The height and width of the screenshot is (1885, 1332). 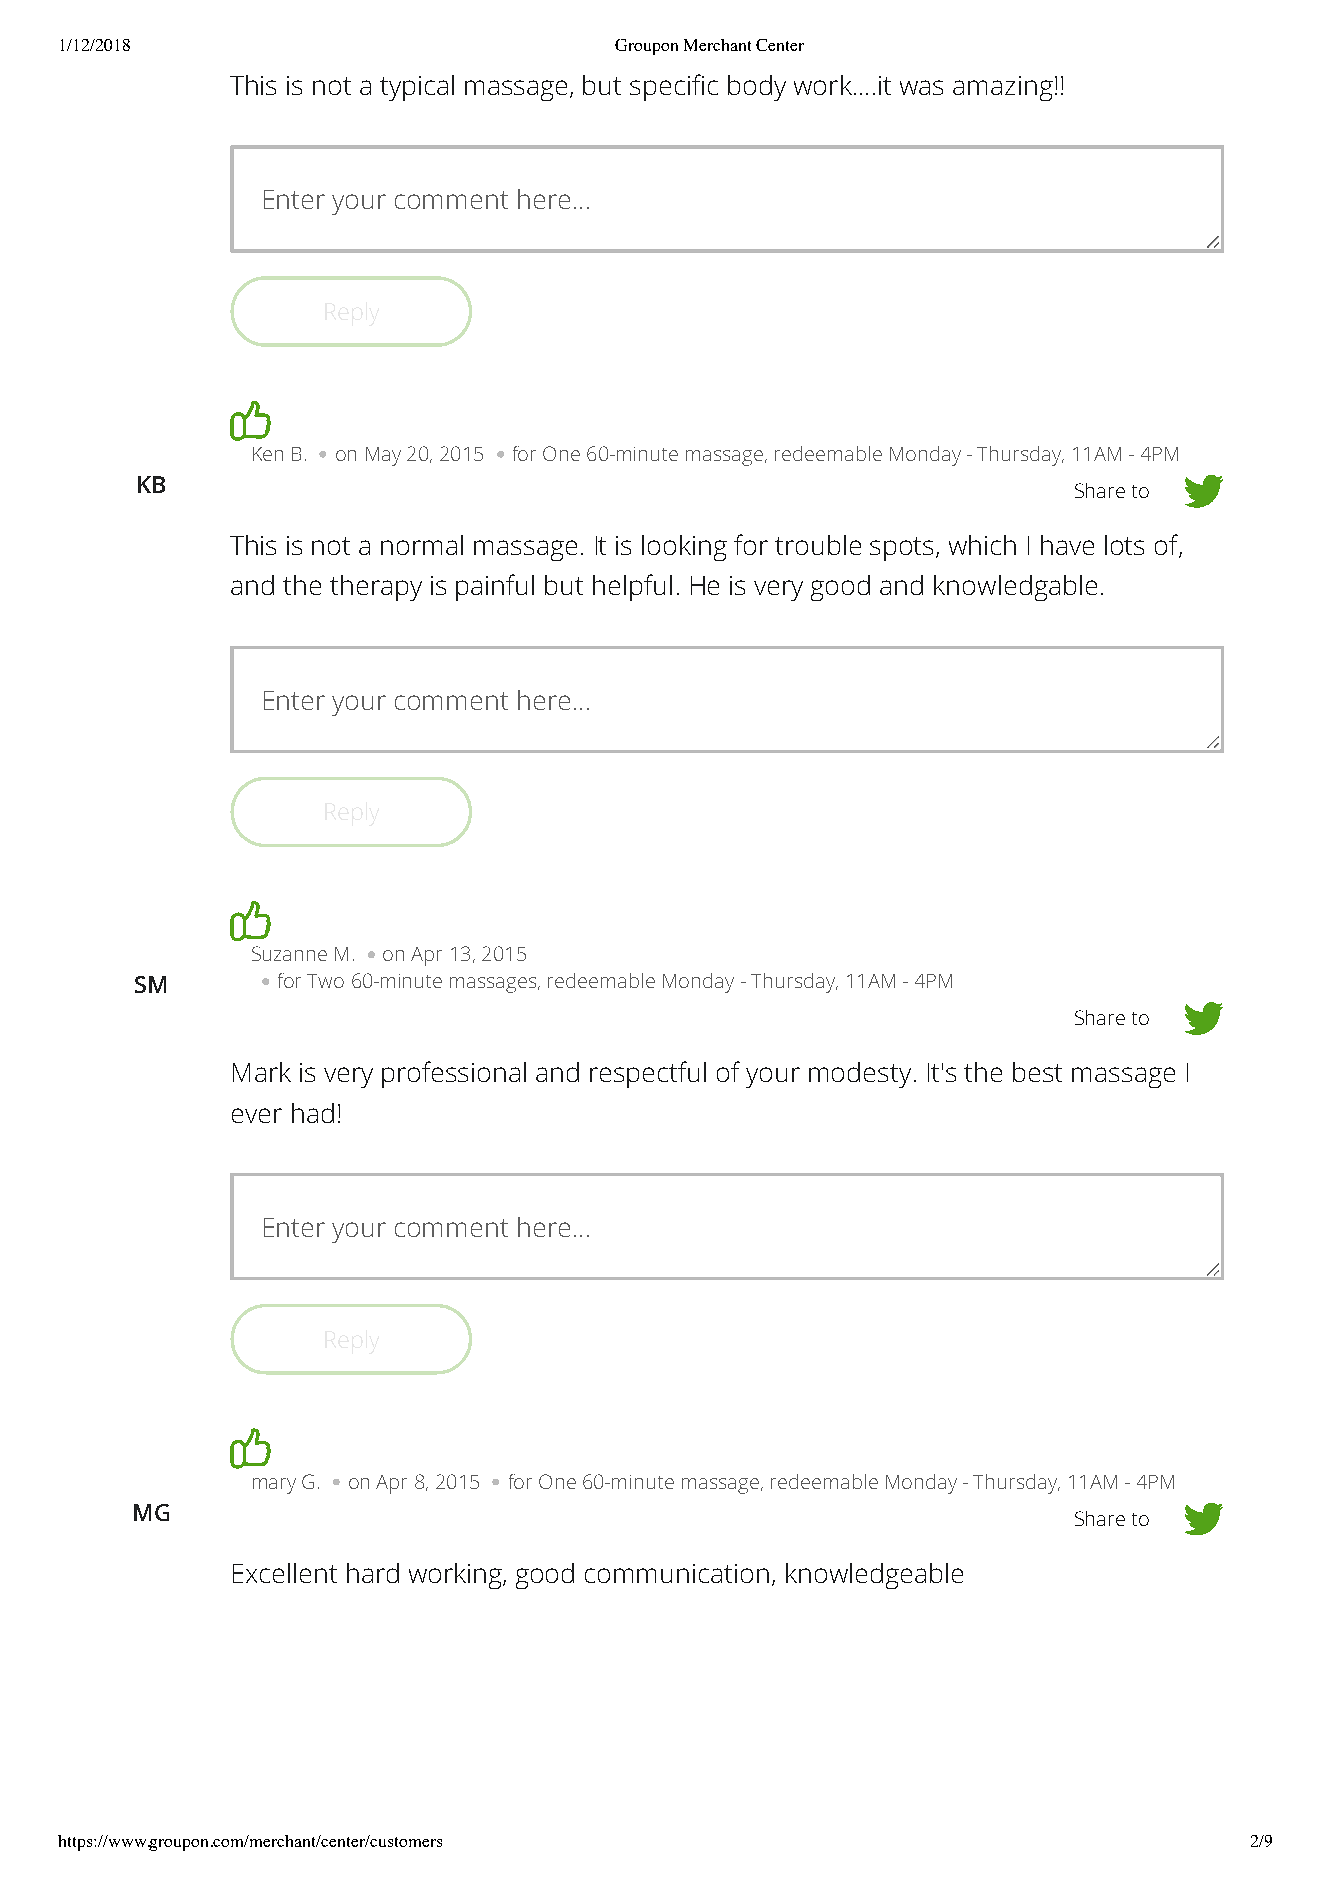 I want to click on hard, so click(x=373, y=1573).
